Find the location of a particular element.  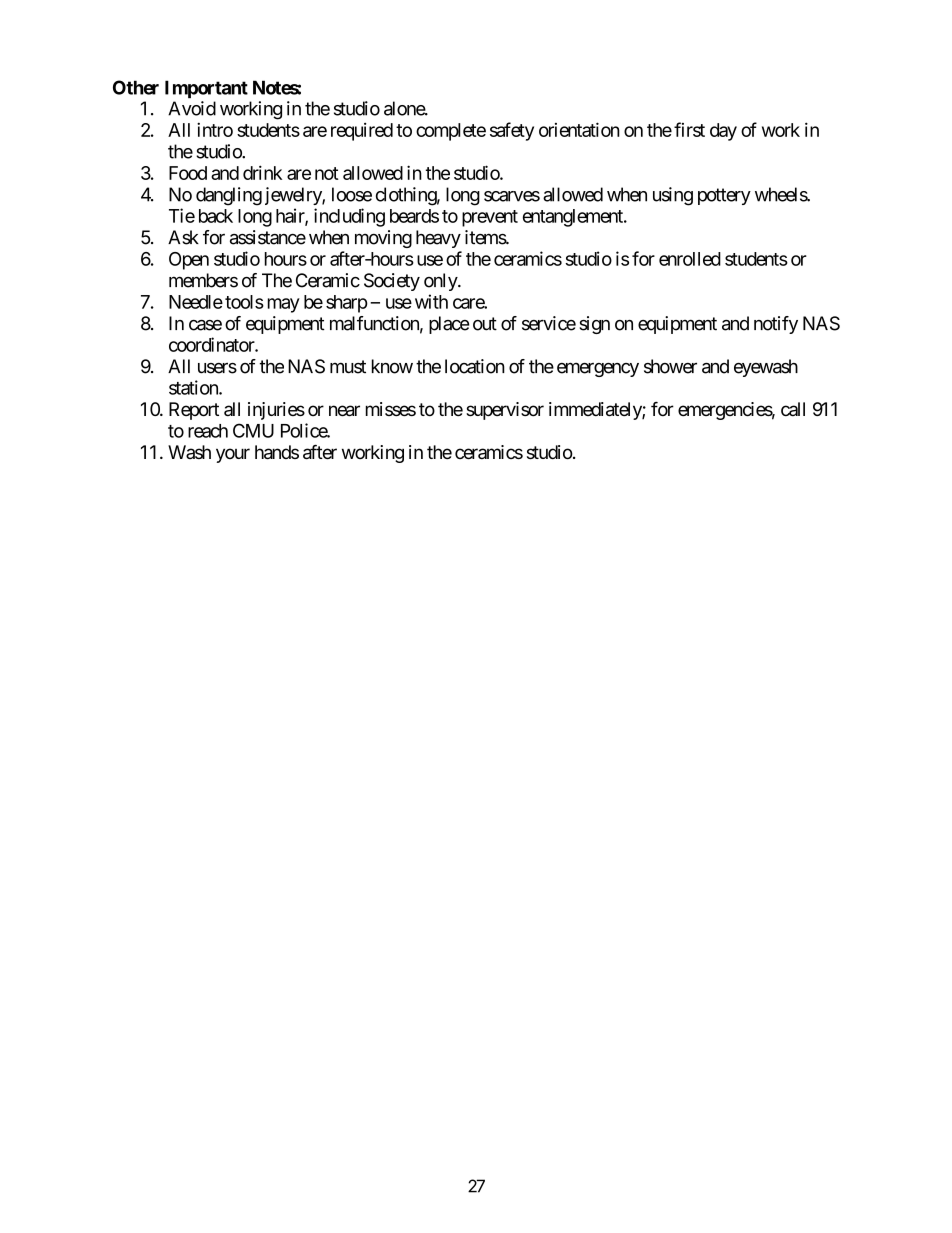

prevent is located at coordinates (490, 218).
